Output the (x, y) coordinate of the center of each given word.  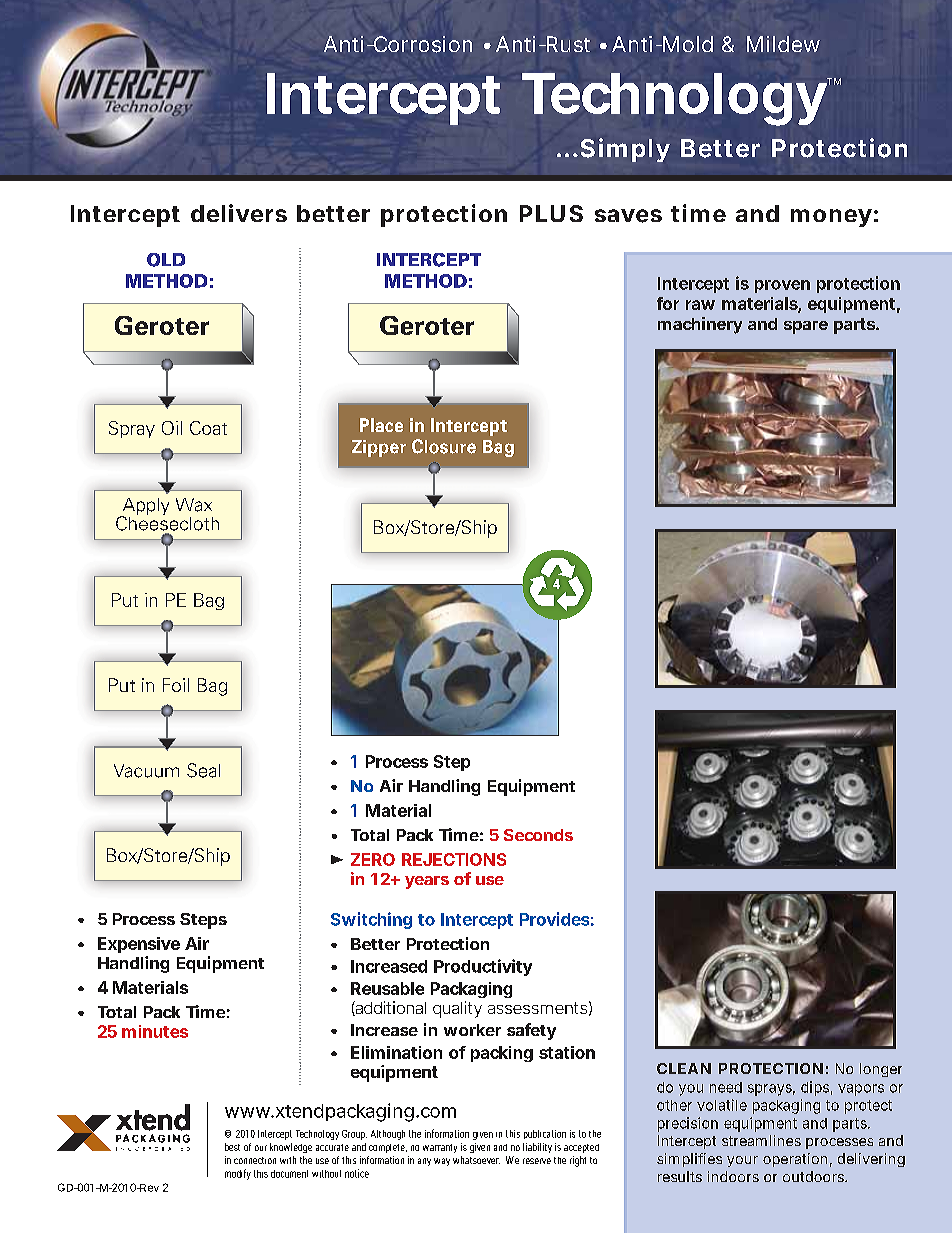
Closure (444, 446)
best (232, 1147)
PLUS (551, 213)
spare (806, 327)
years (427, 882)
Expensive (139, 945)
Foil (176, 685)
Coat (208, 428)
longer (881, 1070)
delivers (239, 213)
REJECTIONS (454, 859)
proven (782, 286)
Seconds (538, 835)
